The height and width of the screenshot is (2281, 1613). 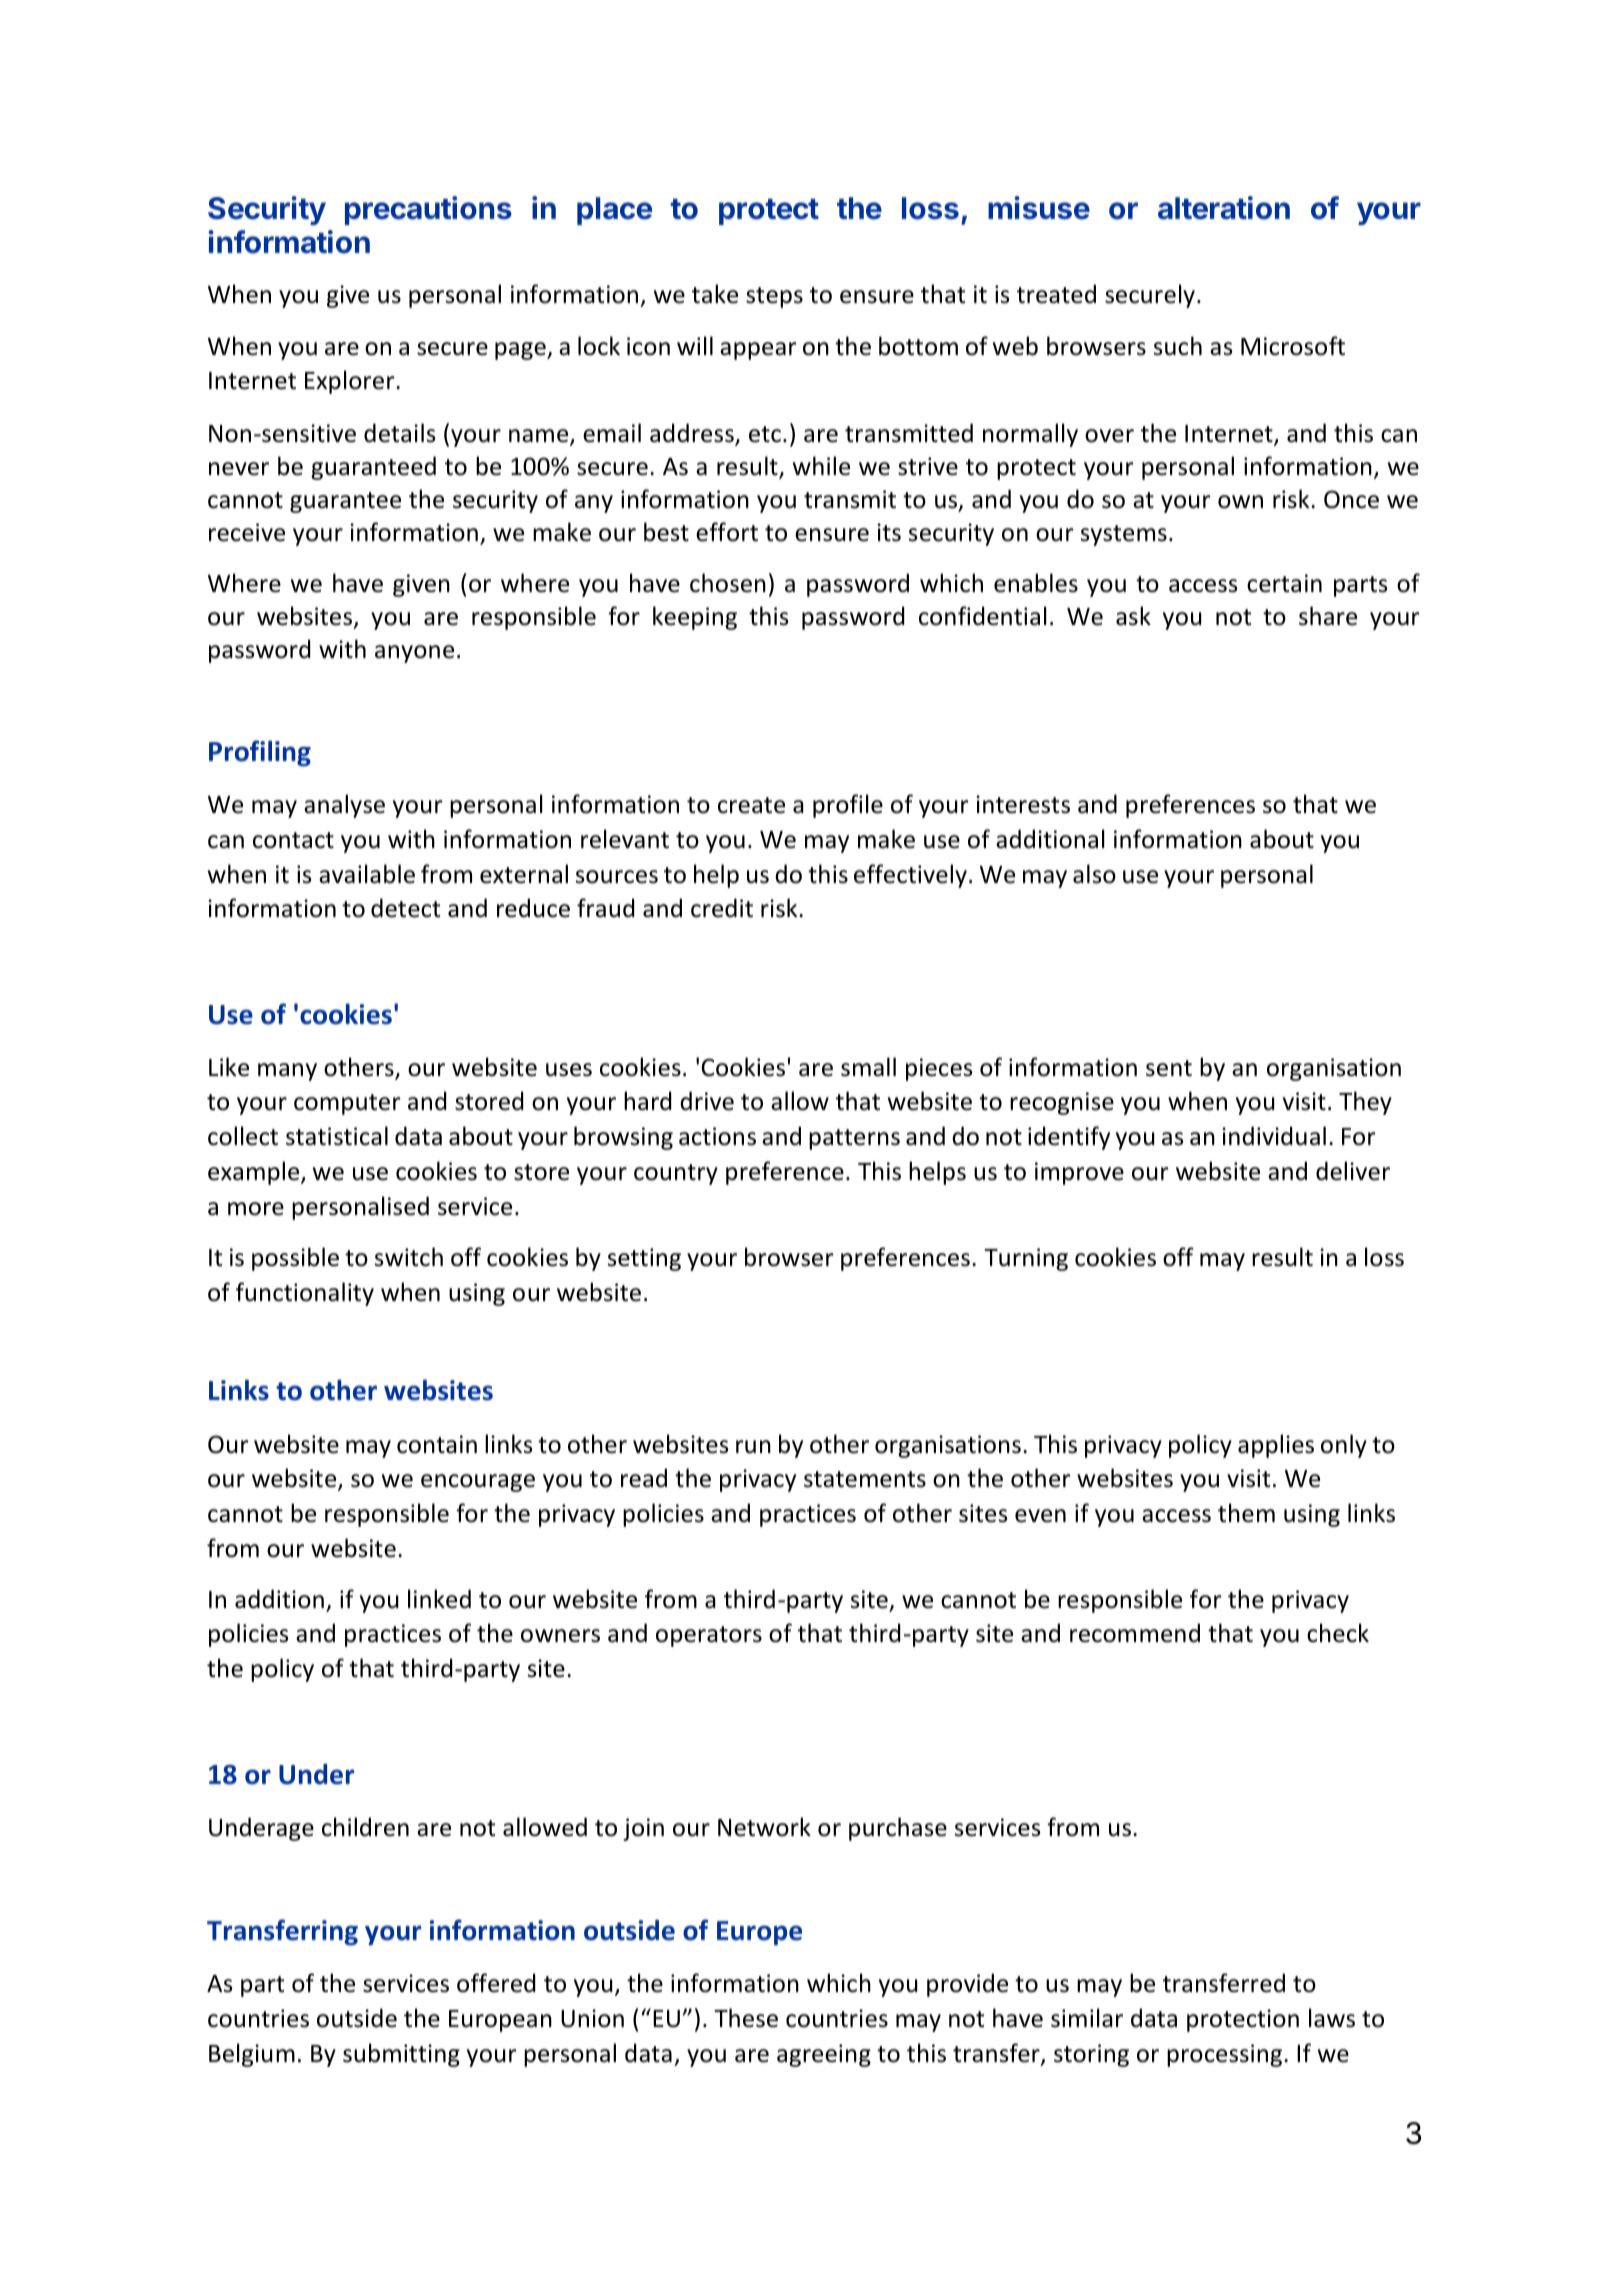 I want to click on create, so click(x=751, y=805).
